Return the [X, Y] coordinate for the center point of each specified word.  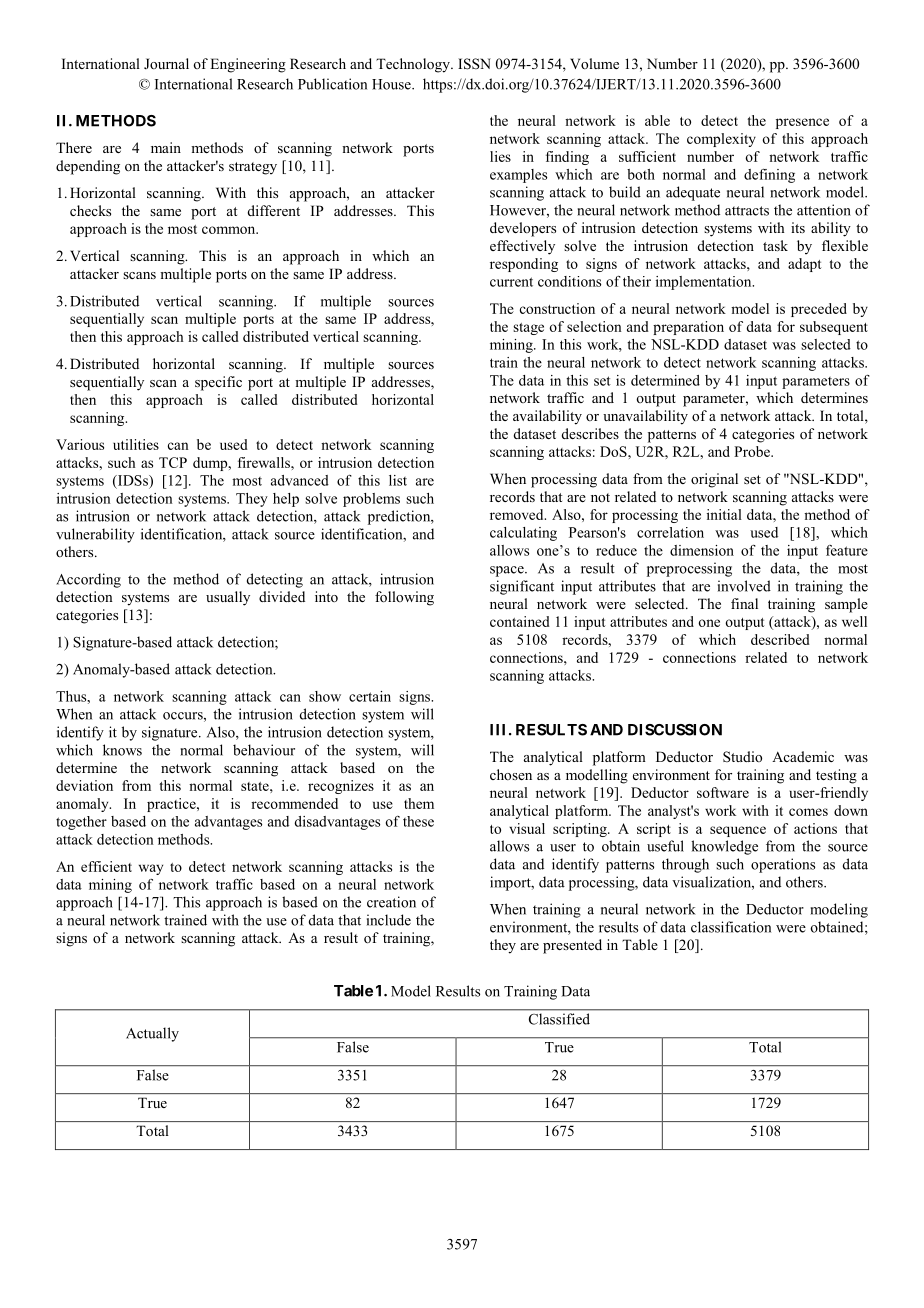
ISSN [474, 64]
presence [802, 123]
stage [528, 329]
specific [218, 383]
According [88, 580]
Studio [742, 757]
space [508, 571]
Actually [152, 1034]
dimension [702, 550]
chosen [511, 774]
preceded [819, 310]
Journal [166, 63]
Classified [559, 1019]
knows [122, 750]
